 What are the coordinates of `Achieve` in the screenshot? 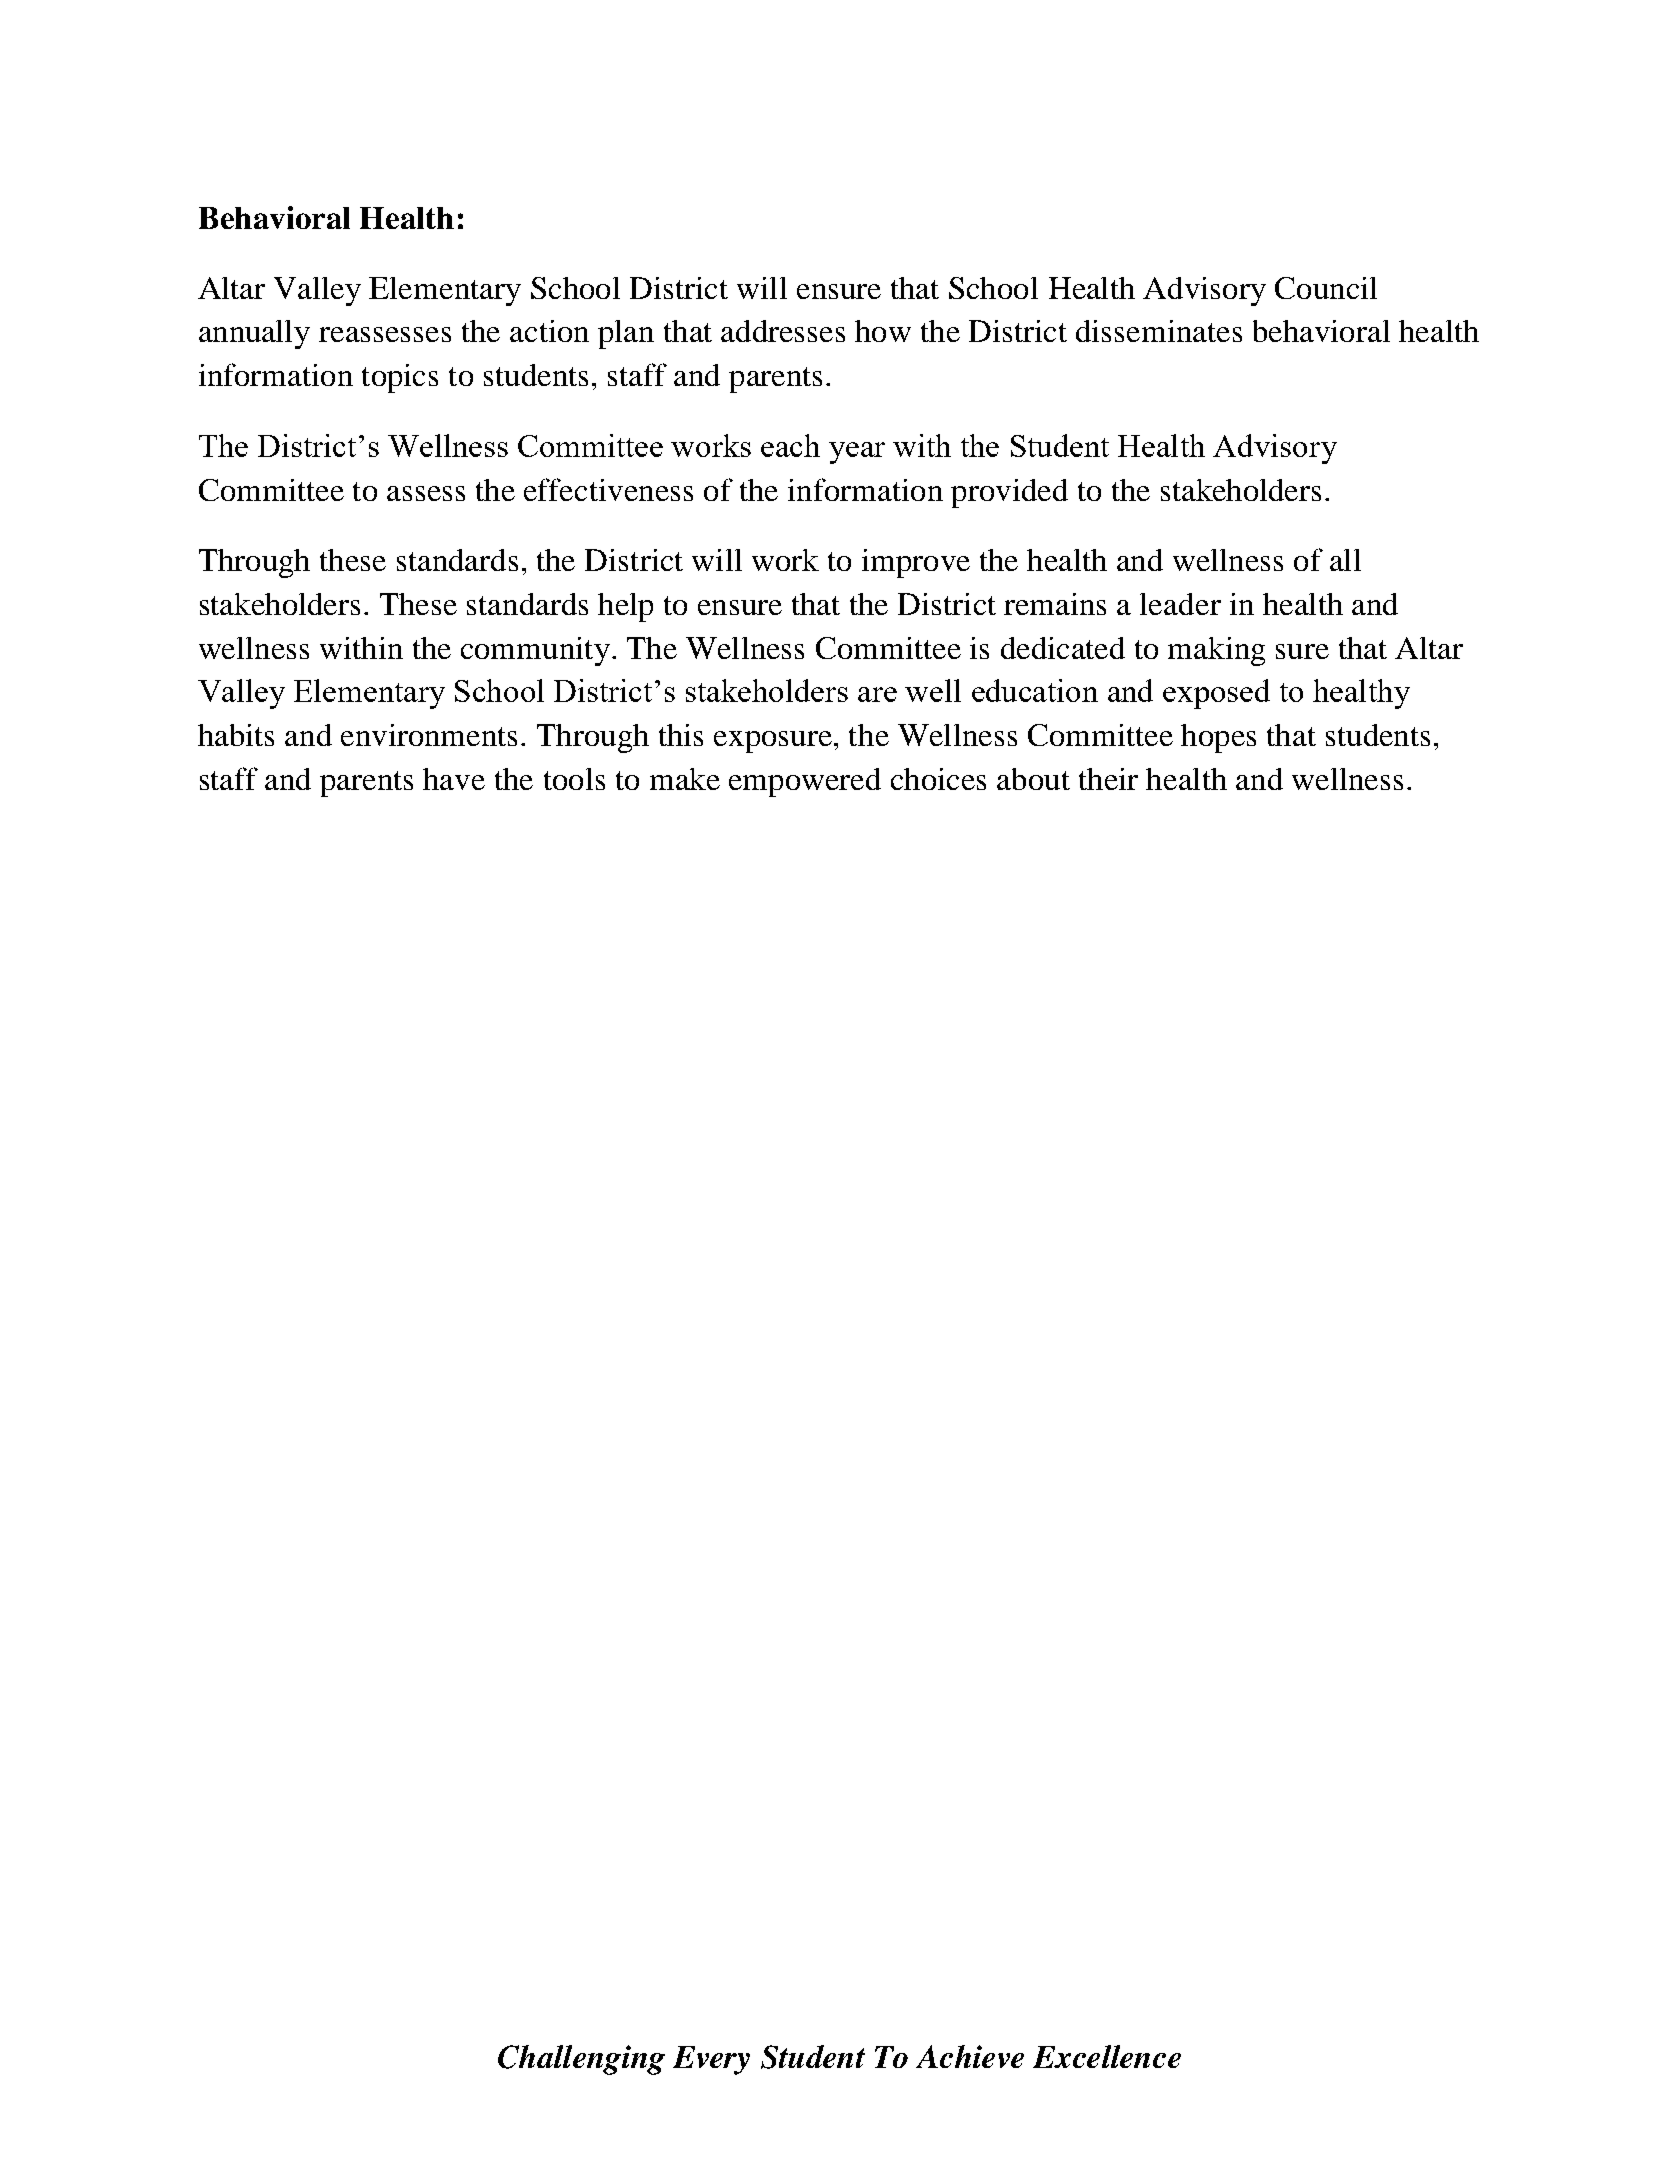 It's located at (970, 2056).
